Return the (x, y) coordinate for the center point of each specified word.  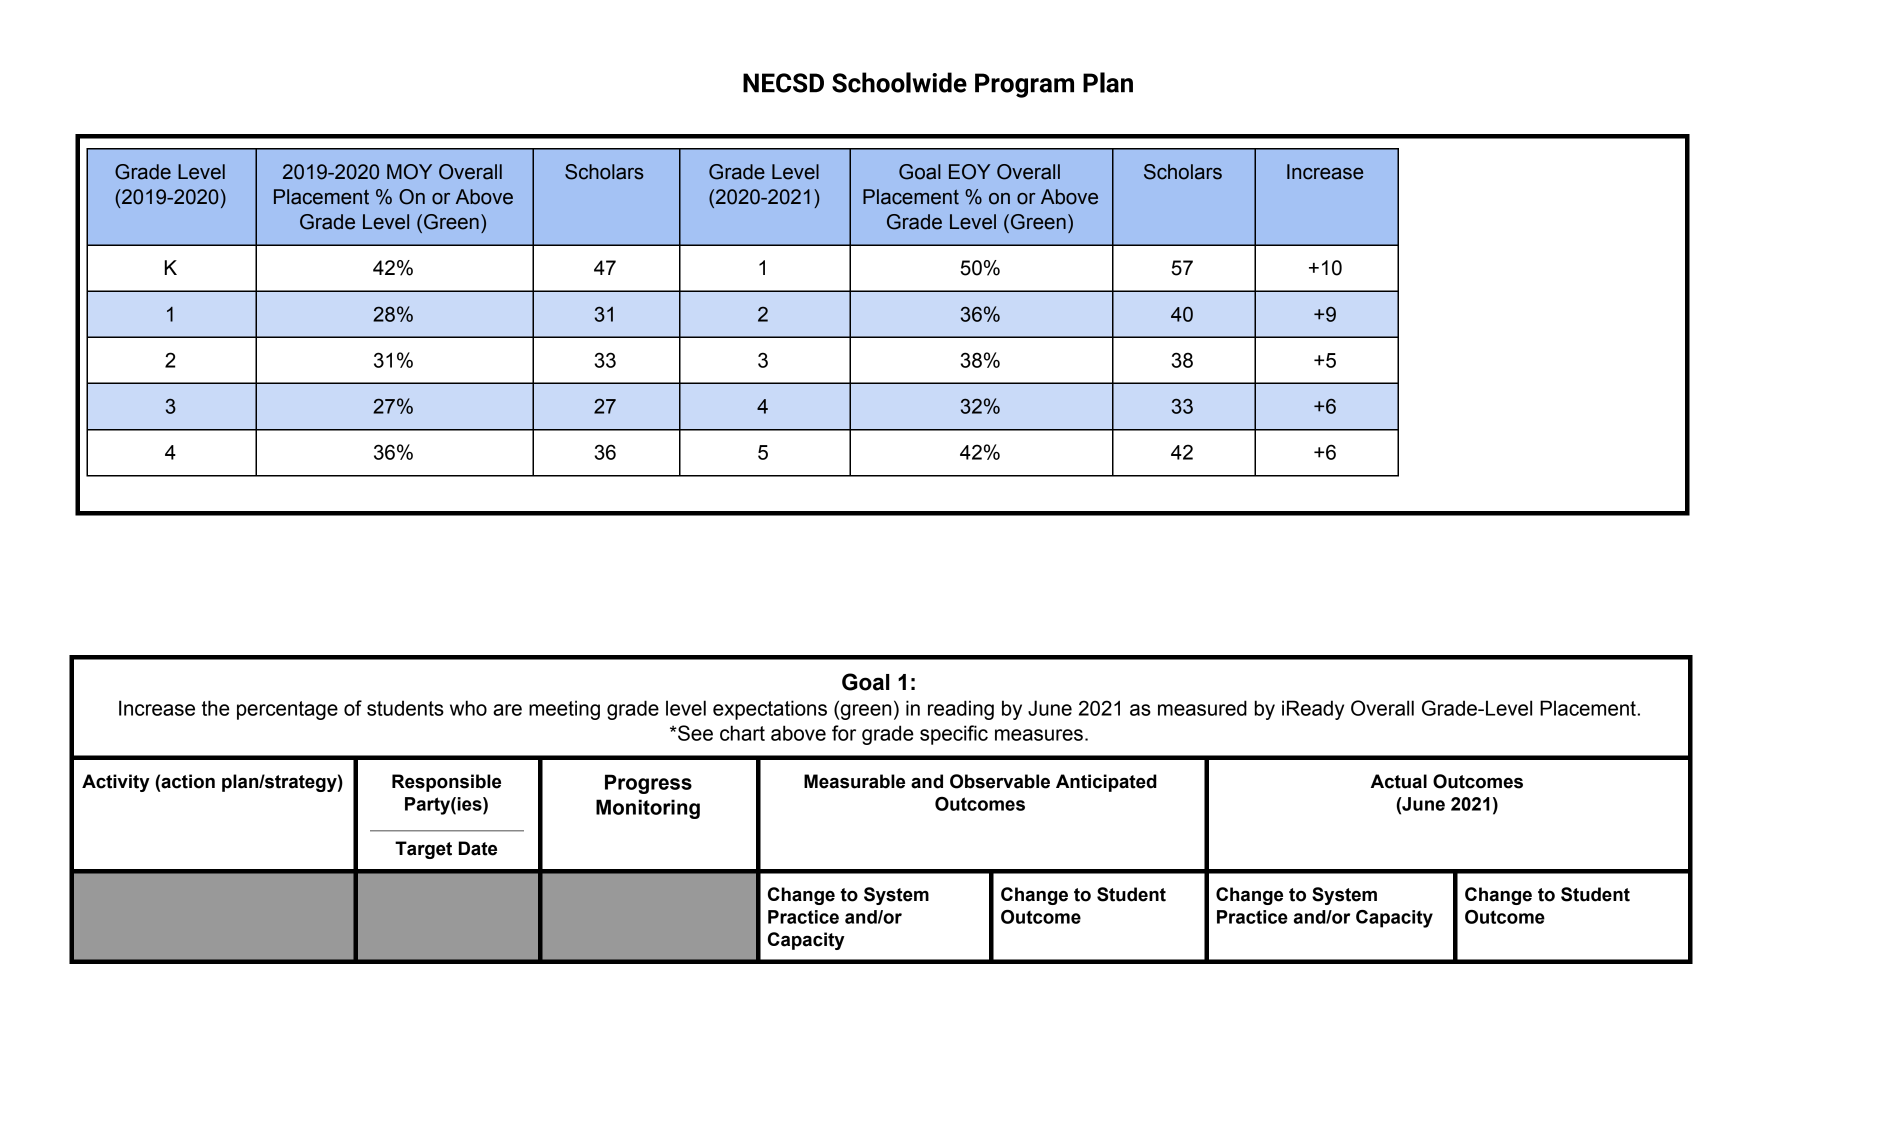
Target (423, 850)
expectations (770, 710)
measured (1202, 708)
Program (1024, 85)
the (216, 708)
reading (961, 710)
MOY (409, 172)
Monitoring (648, 809)
